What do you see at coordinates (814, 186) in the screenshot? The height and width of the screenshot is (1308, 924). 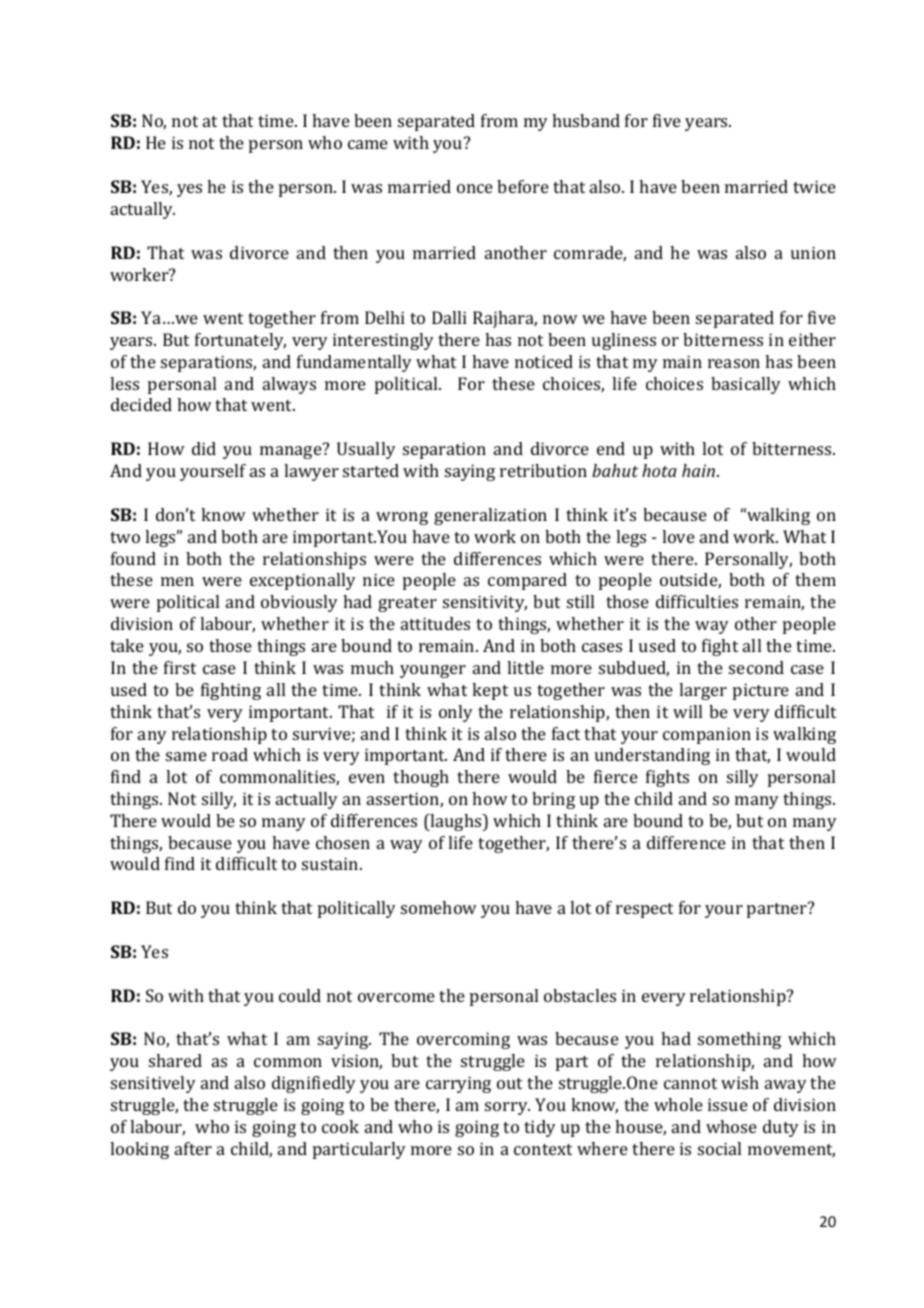 I see `twice` at bounding box center [814, 186].
